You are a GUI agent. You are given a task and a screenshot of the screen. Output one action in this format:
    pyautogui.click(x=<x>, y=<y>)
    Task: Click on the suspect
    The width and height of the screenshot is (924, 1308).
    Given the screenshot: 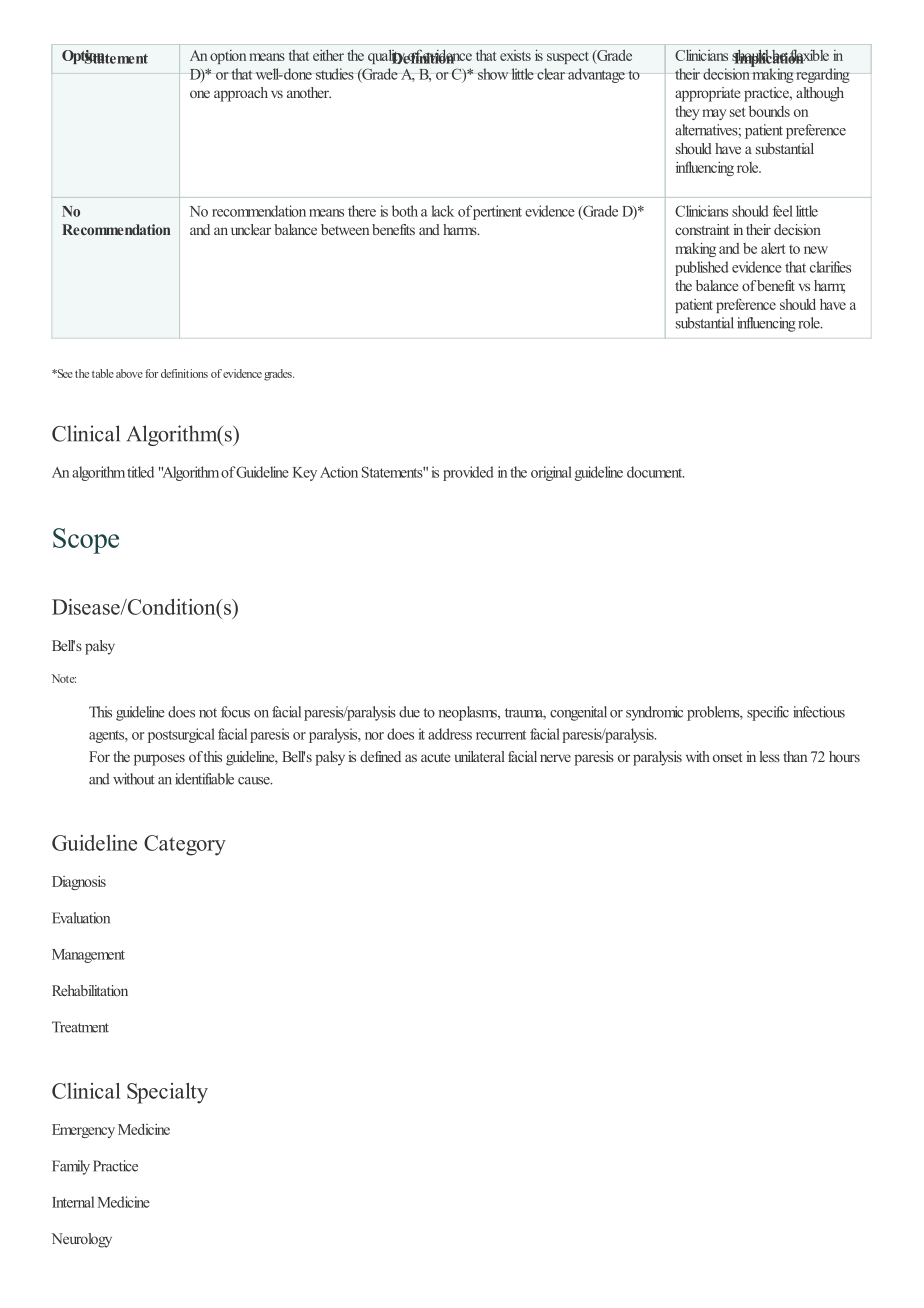 What is the action you would take?
    pyautogui.click(x=568, y=58)
